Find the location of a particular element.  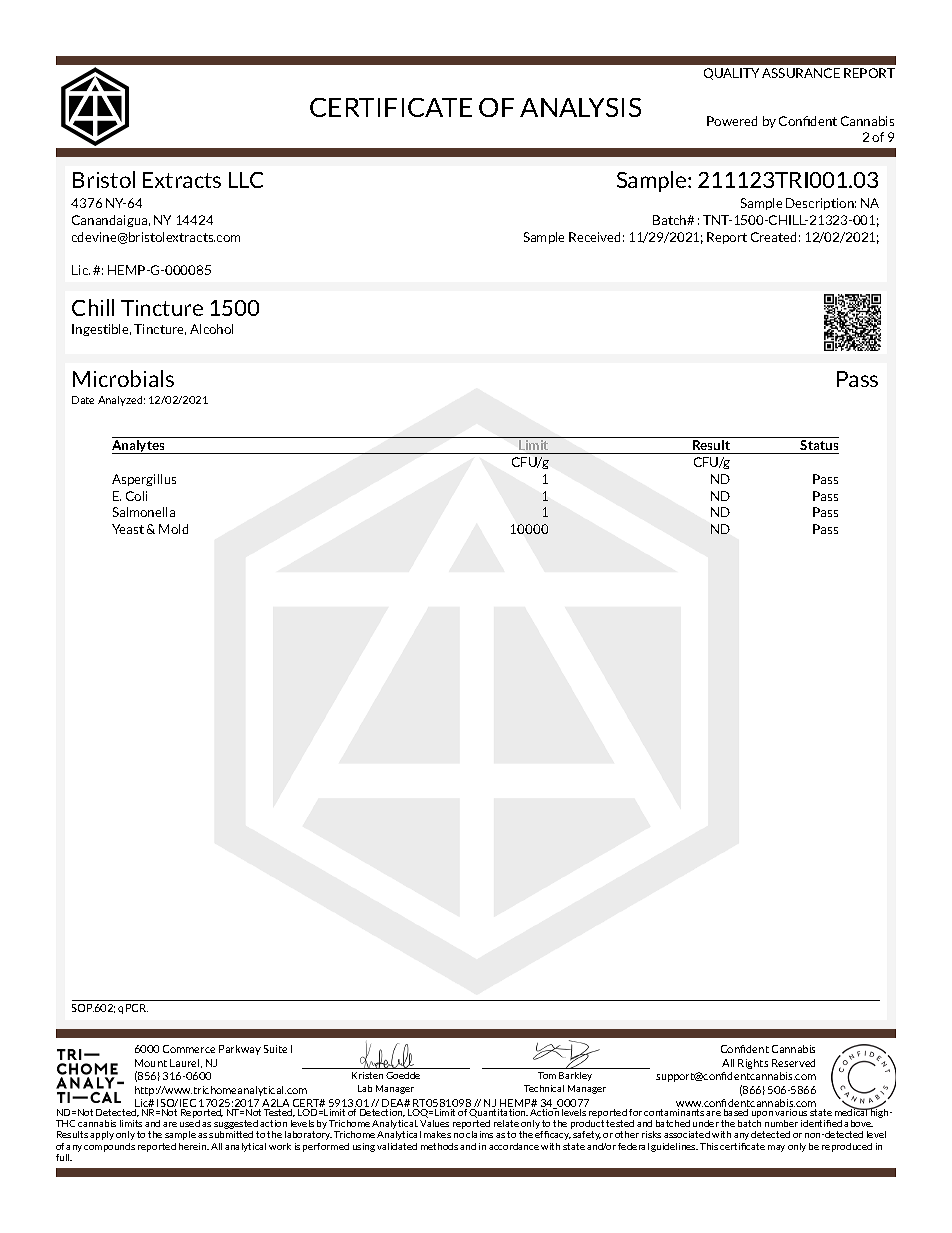

LLC is located at coordinates (246, 180).
